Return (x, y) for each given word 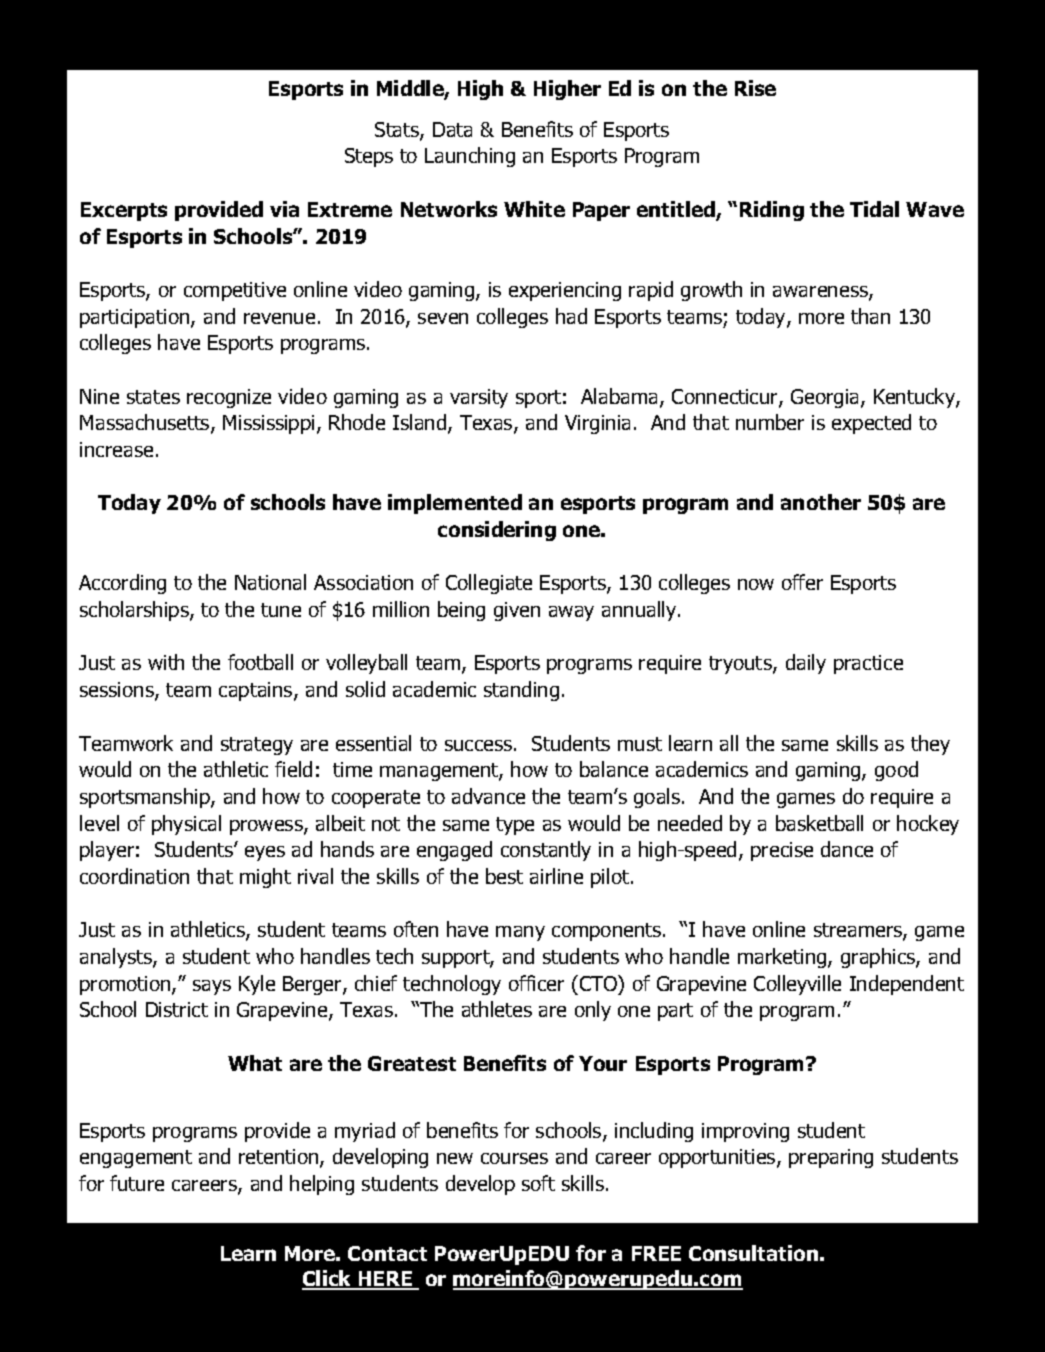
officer (536, 983)
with (166, 662)
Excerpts (124, 211)
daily (806, 664)
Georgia (826, 398)
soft (538, 1183)
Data (452, 129)
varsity (479, 398)
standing (521, 691)
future (137, 1183)
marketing (783, 958)
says (212, 987)
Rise (755, 88)
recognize (229, 398)
